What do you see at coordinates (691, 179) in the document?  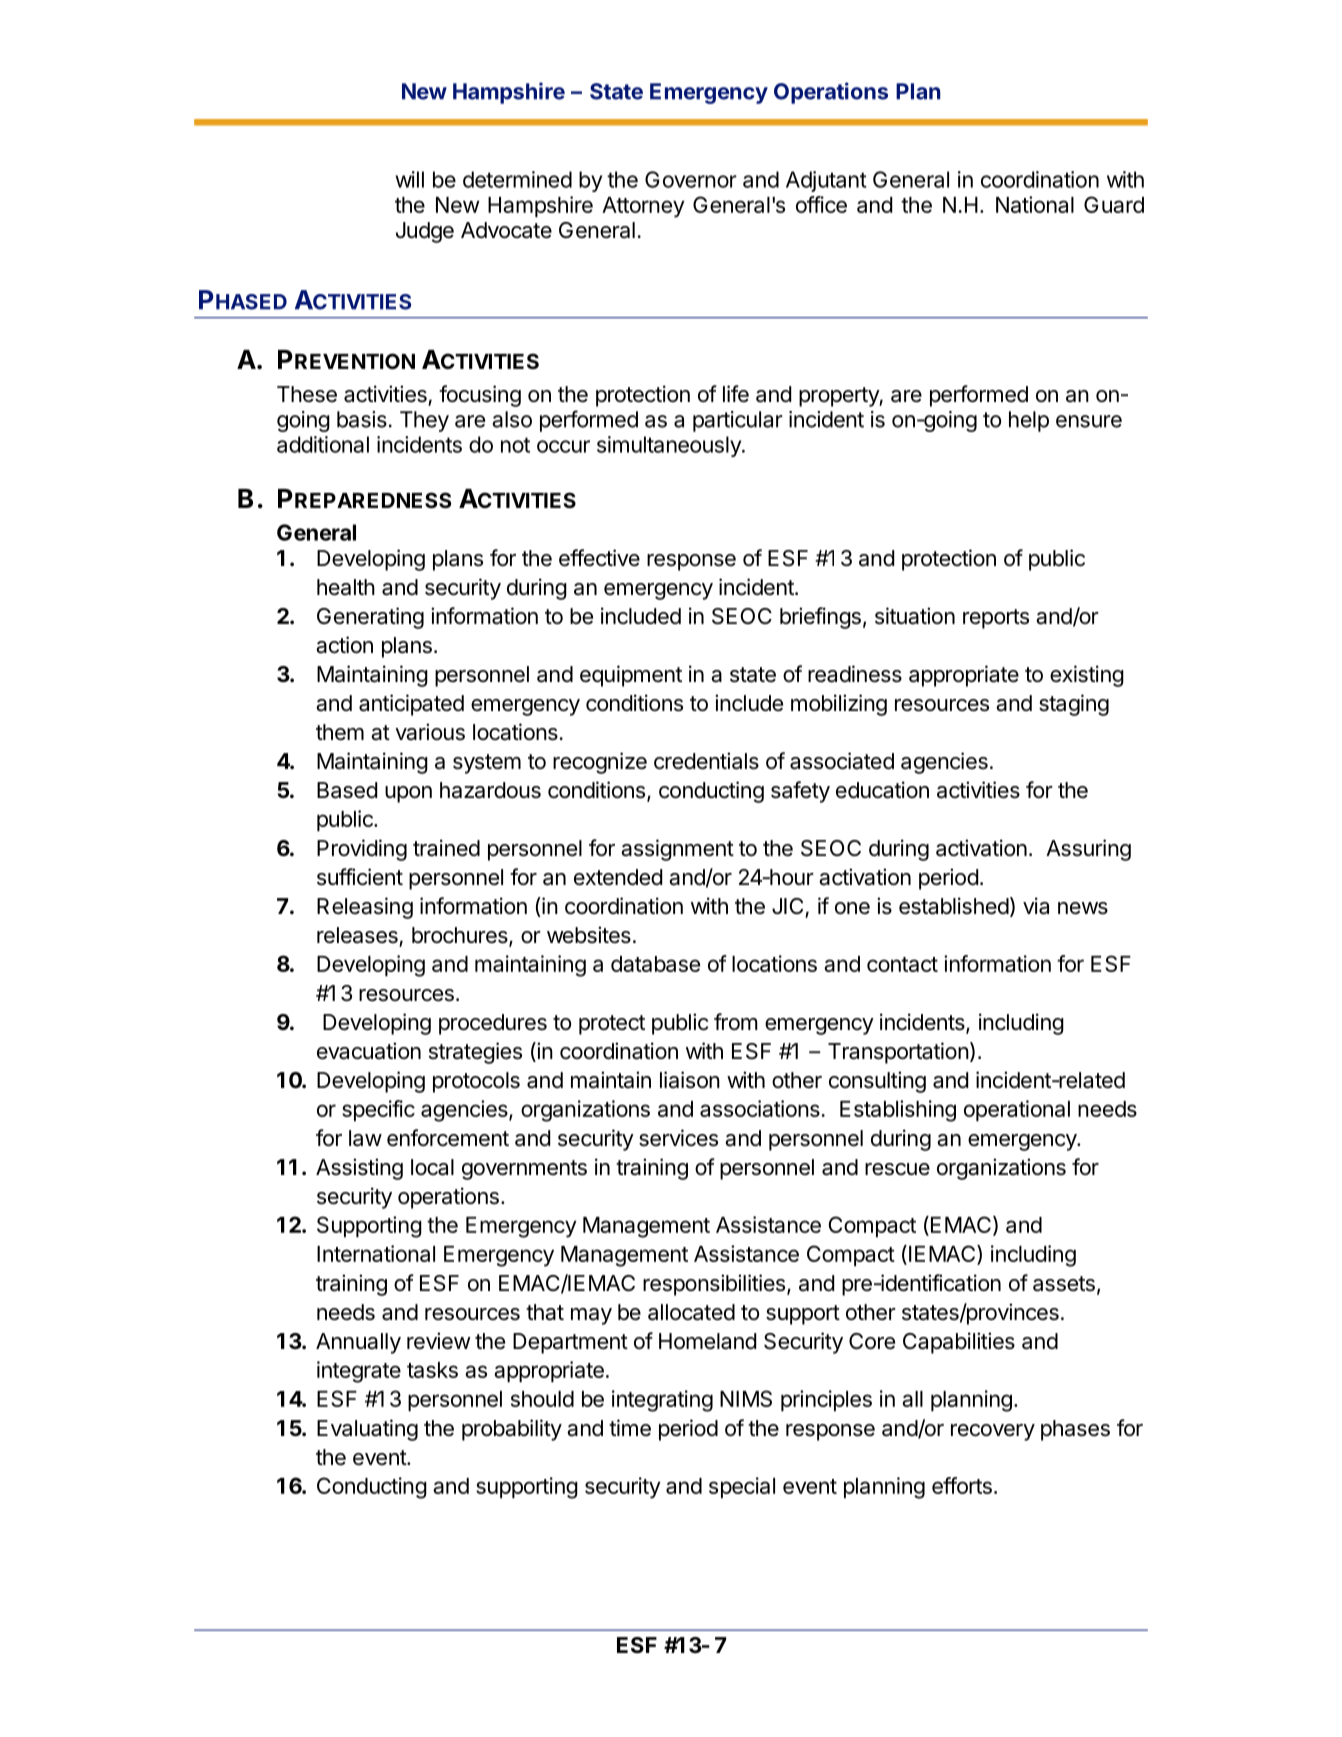 I see `Governor` at bounding box center [691, 179].
